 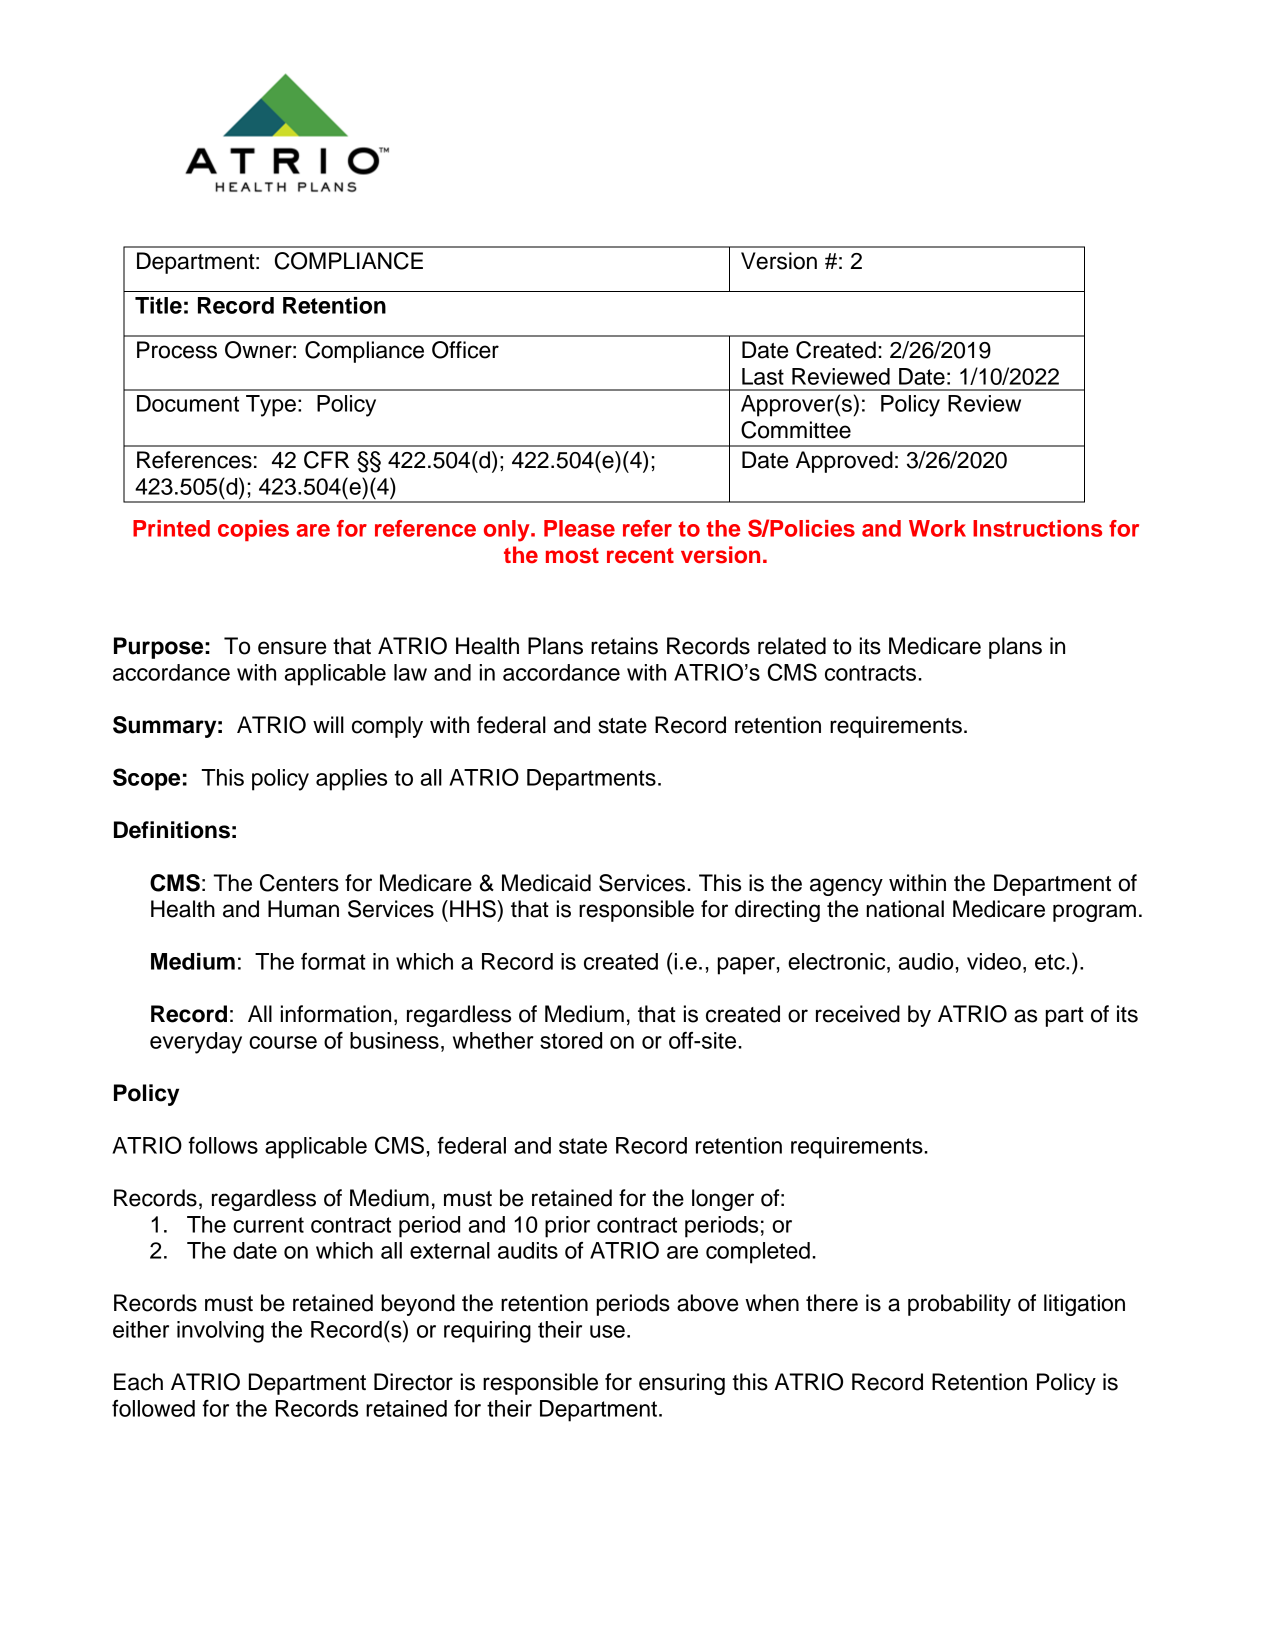 What do you see at coordinates (283, 1042) in the image?
I see `course` at bounding box center [283, 1042].
